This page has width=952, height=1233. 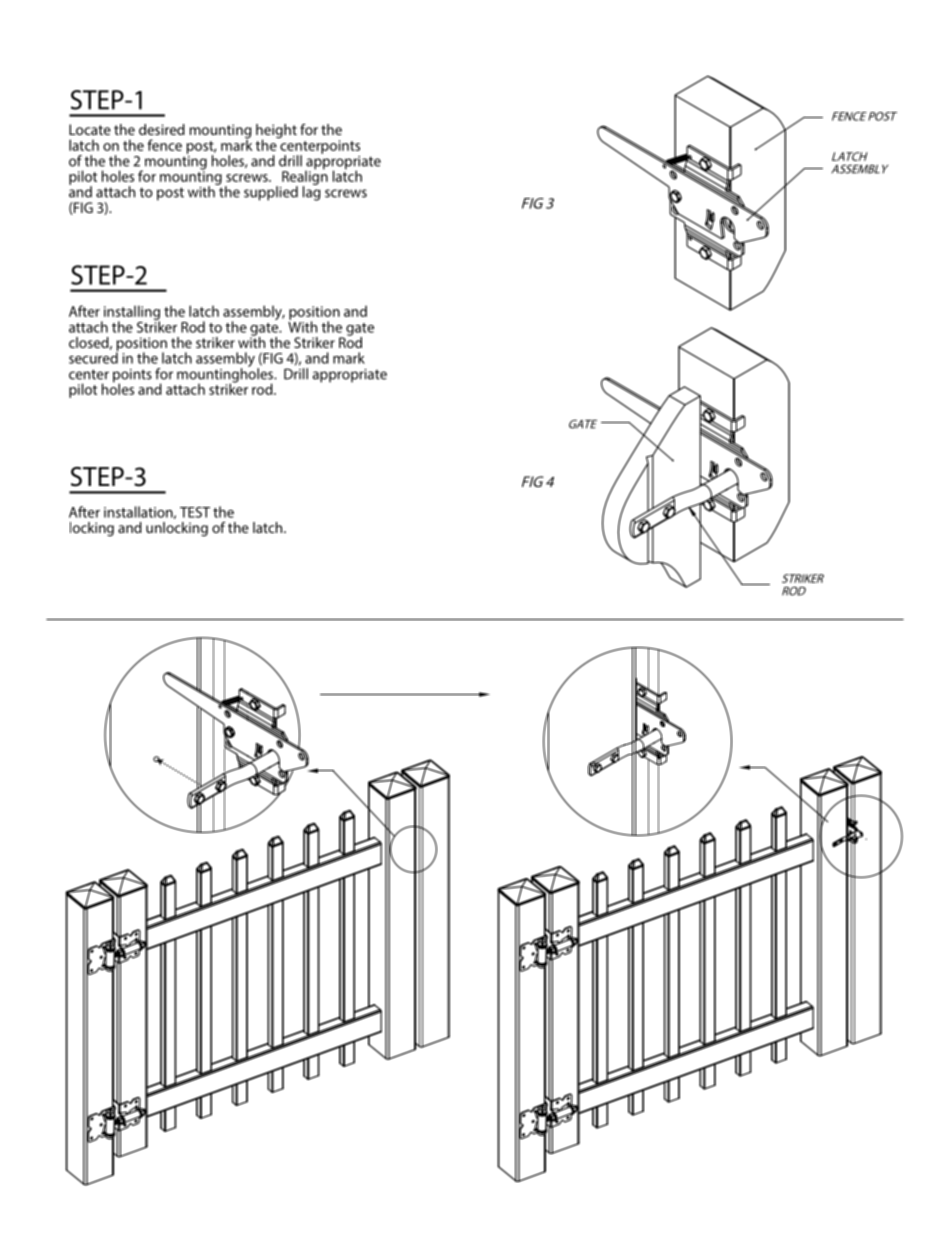 What do you see at coordinates (93, 357) in the page?
I see `secured` at bounding box center [93, 357].
